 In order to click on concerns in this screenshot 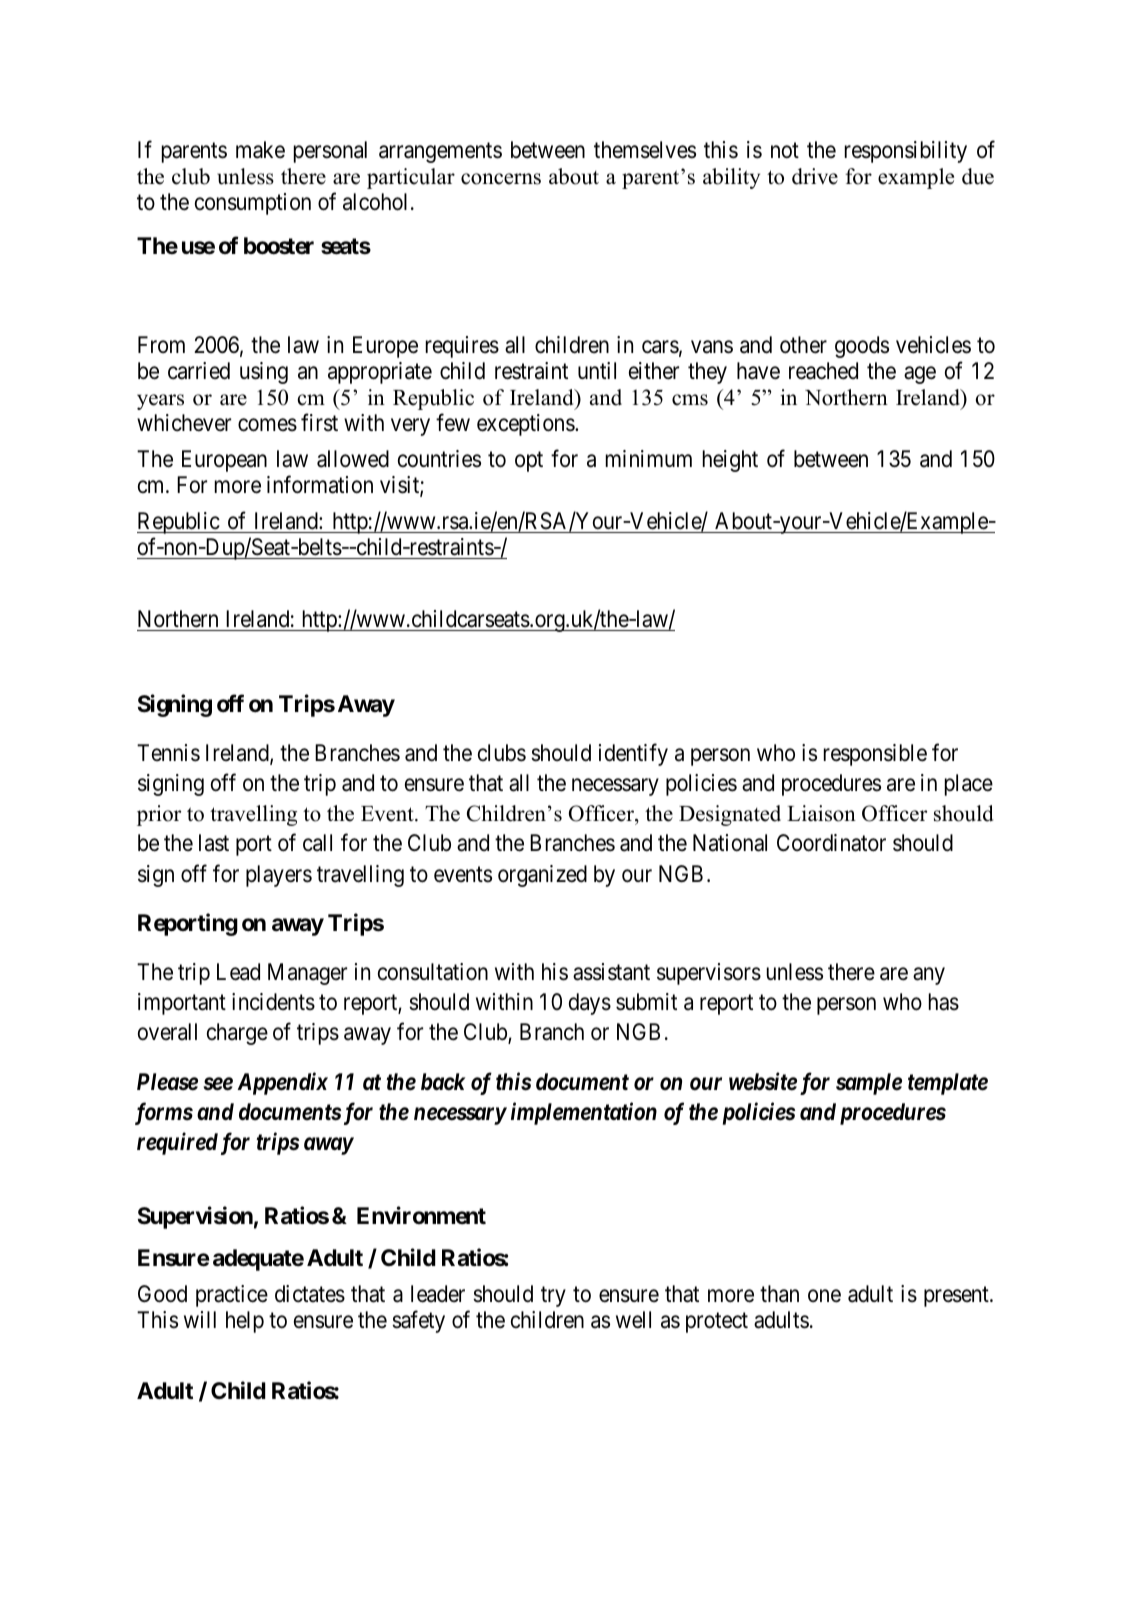, I will do `click(501, 179)`.
